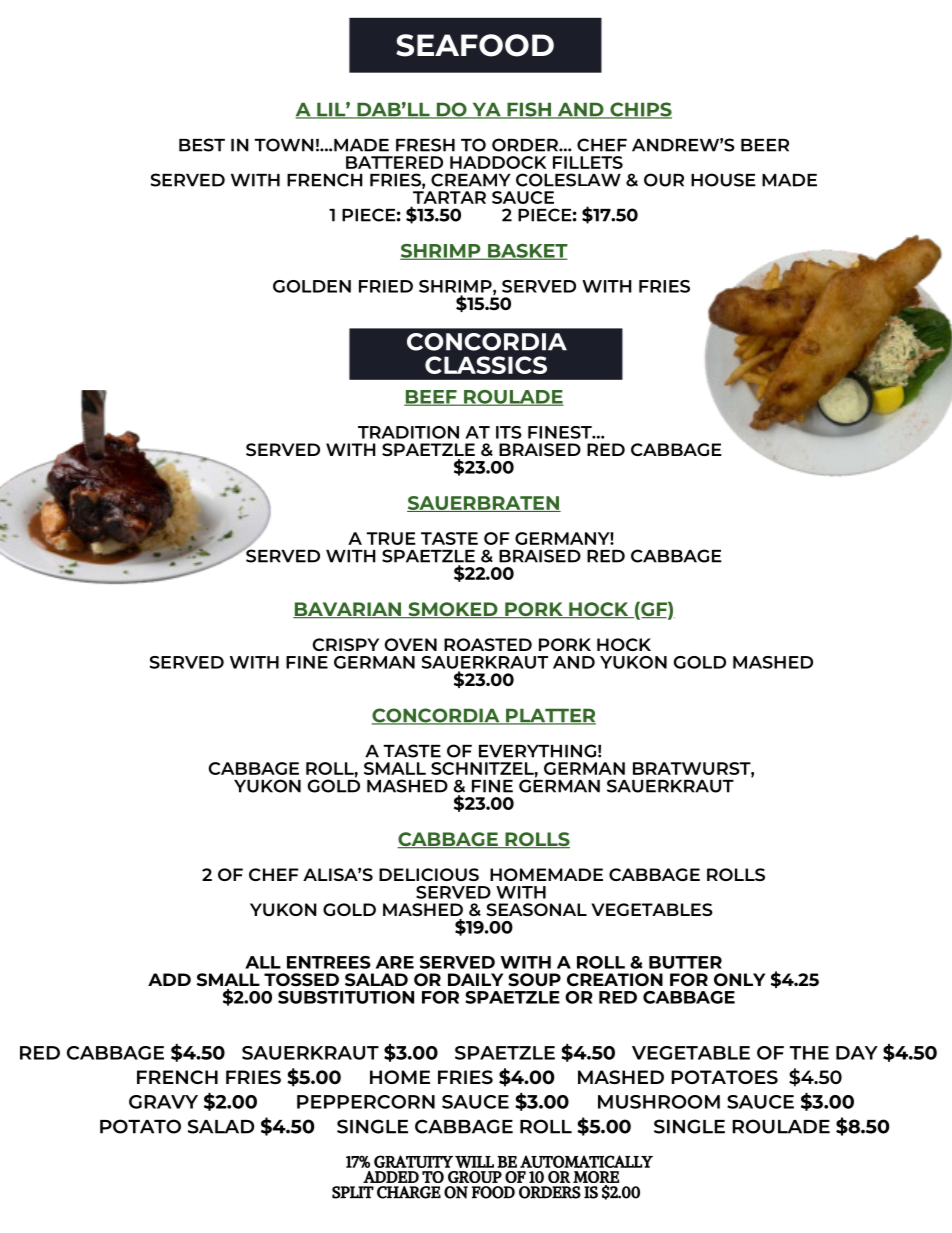  I want to click on FISH, so click(529, 110).
